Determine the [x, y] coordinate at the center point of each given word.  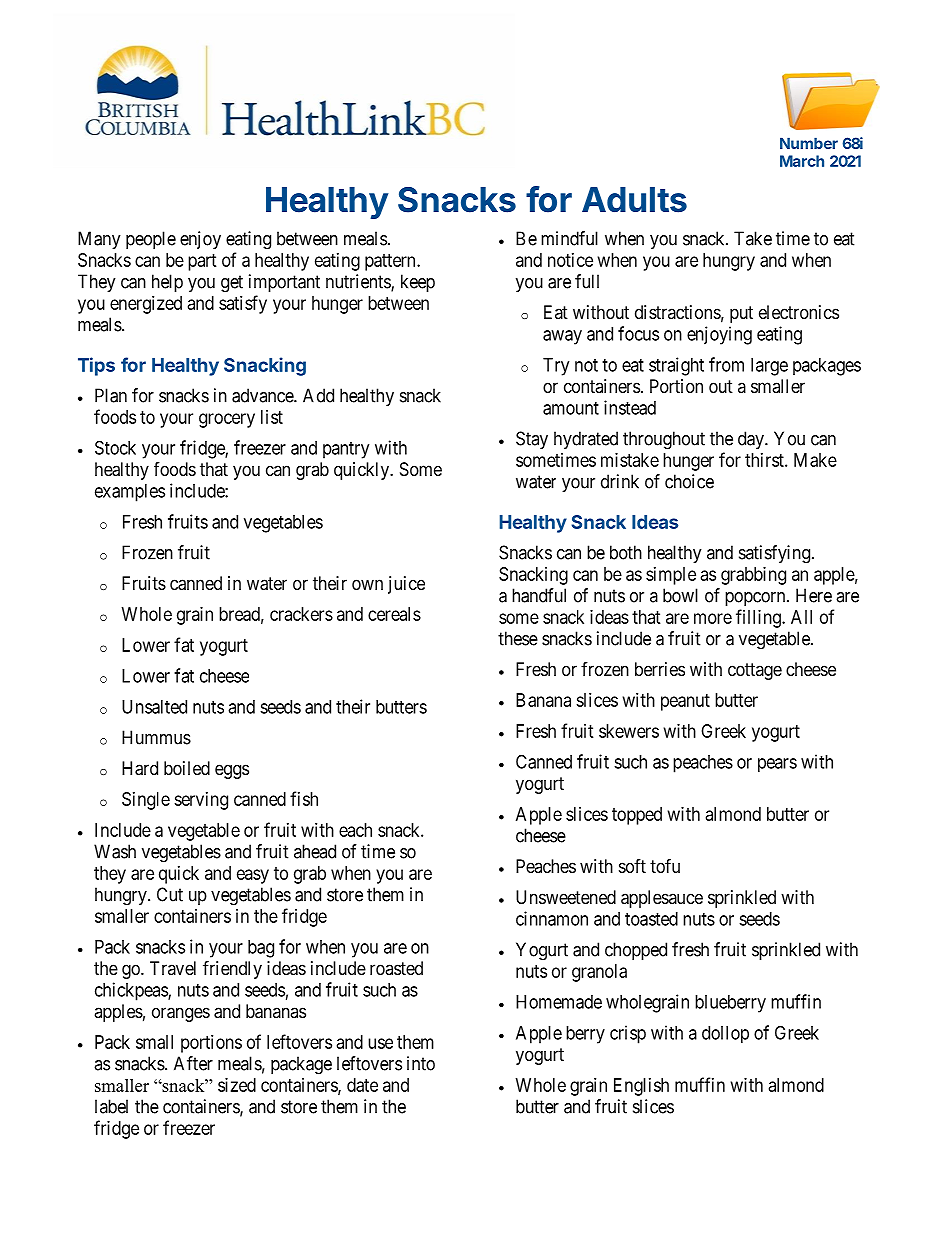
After [193, 1063]
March [802, 161]
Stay [532, 440]
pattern [391, 262]
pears [777, 765]
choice [689, 481]
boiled [187, 768]
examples [130, 493]
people [151, 240]
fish [304, 798]
